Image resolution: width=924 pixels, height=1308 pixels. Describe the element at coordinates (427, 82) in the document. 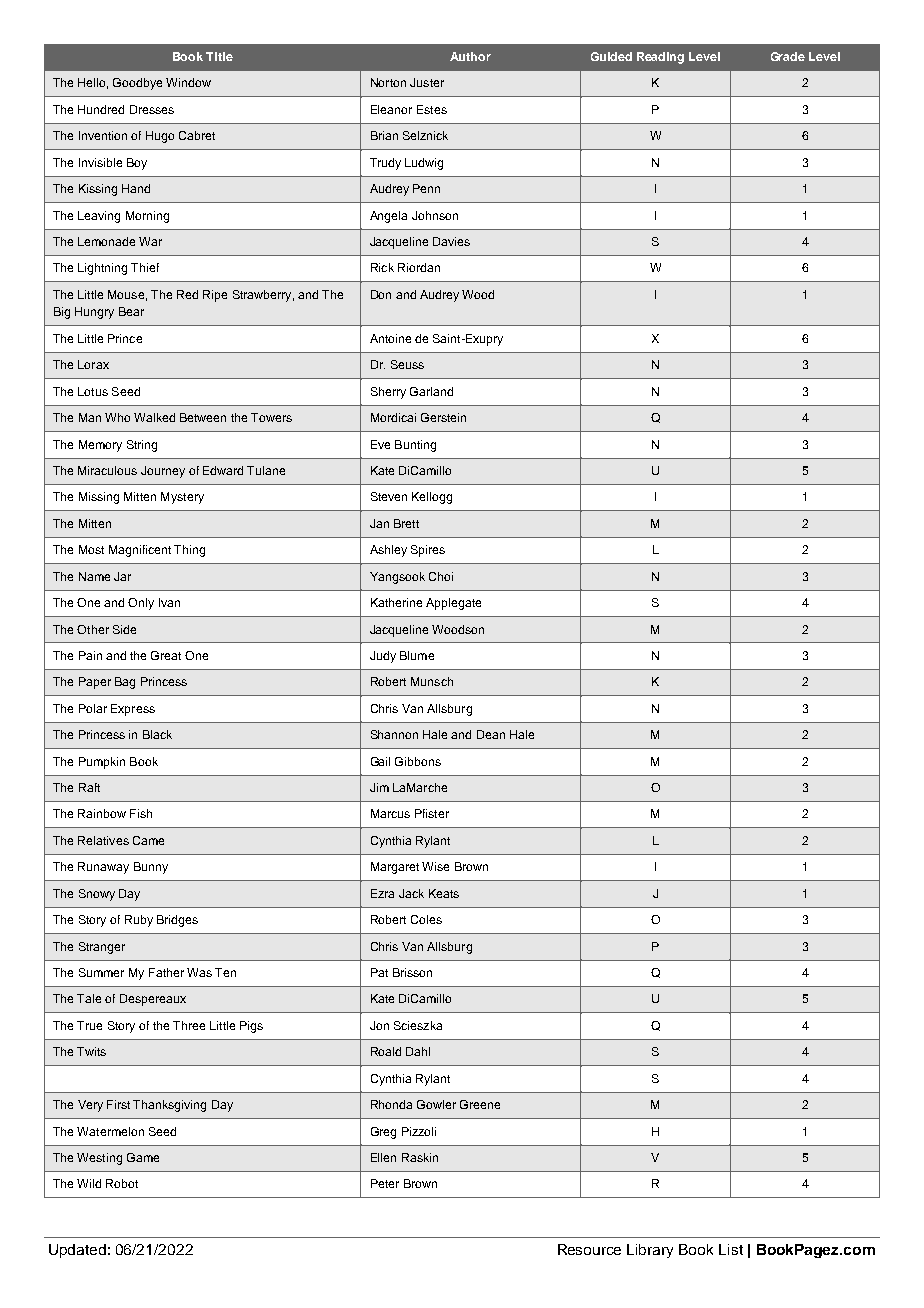

I see `Juster` at that location.
